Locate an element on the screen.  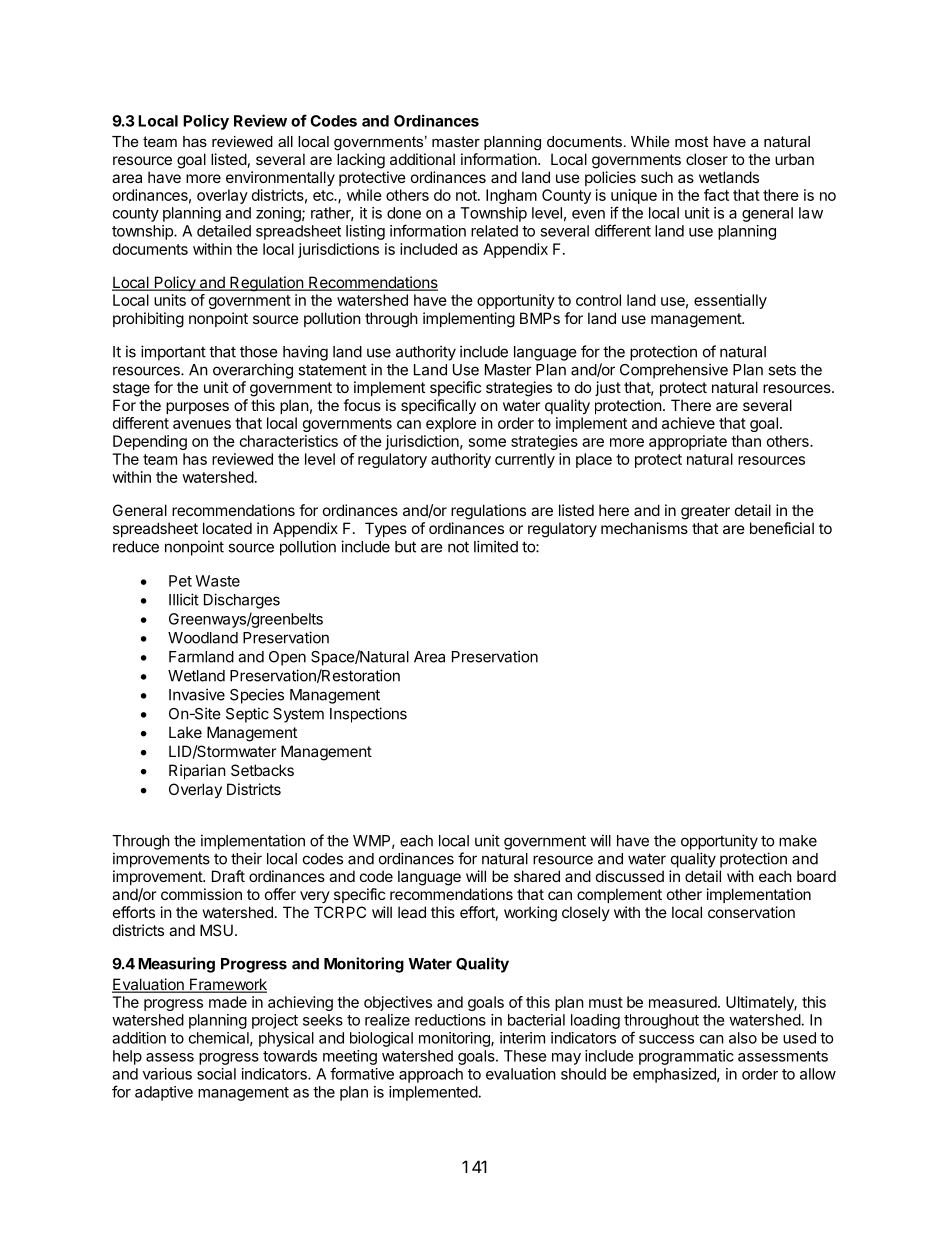
Ingham is located at coordinates (511, 196).
